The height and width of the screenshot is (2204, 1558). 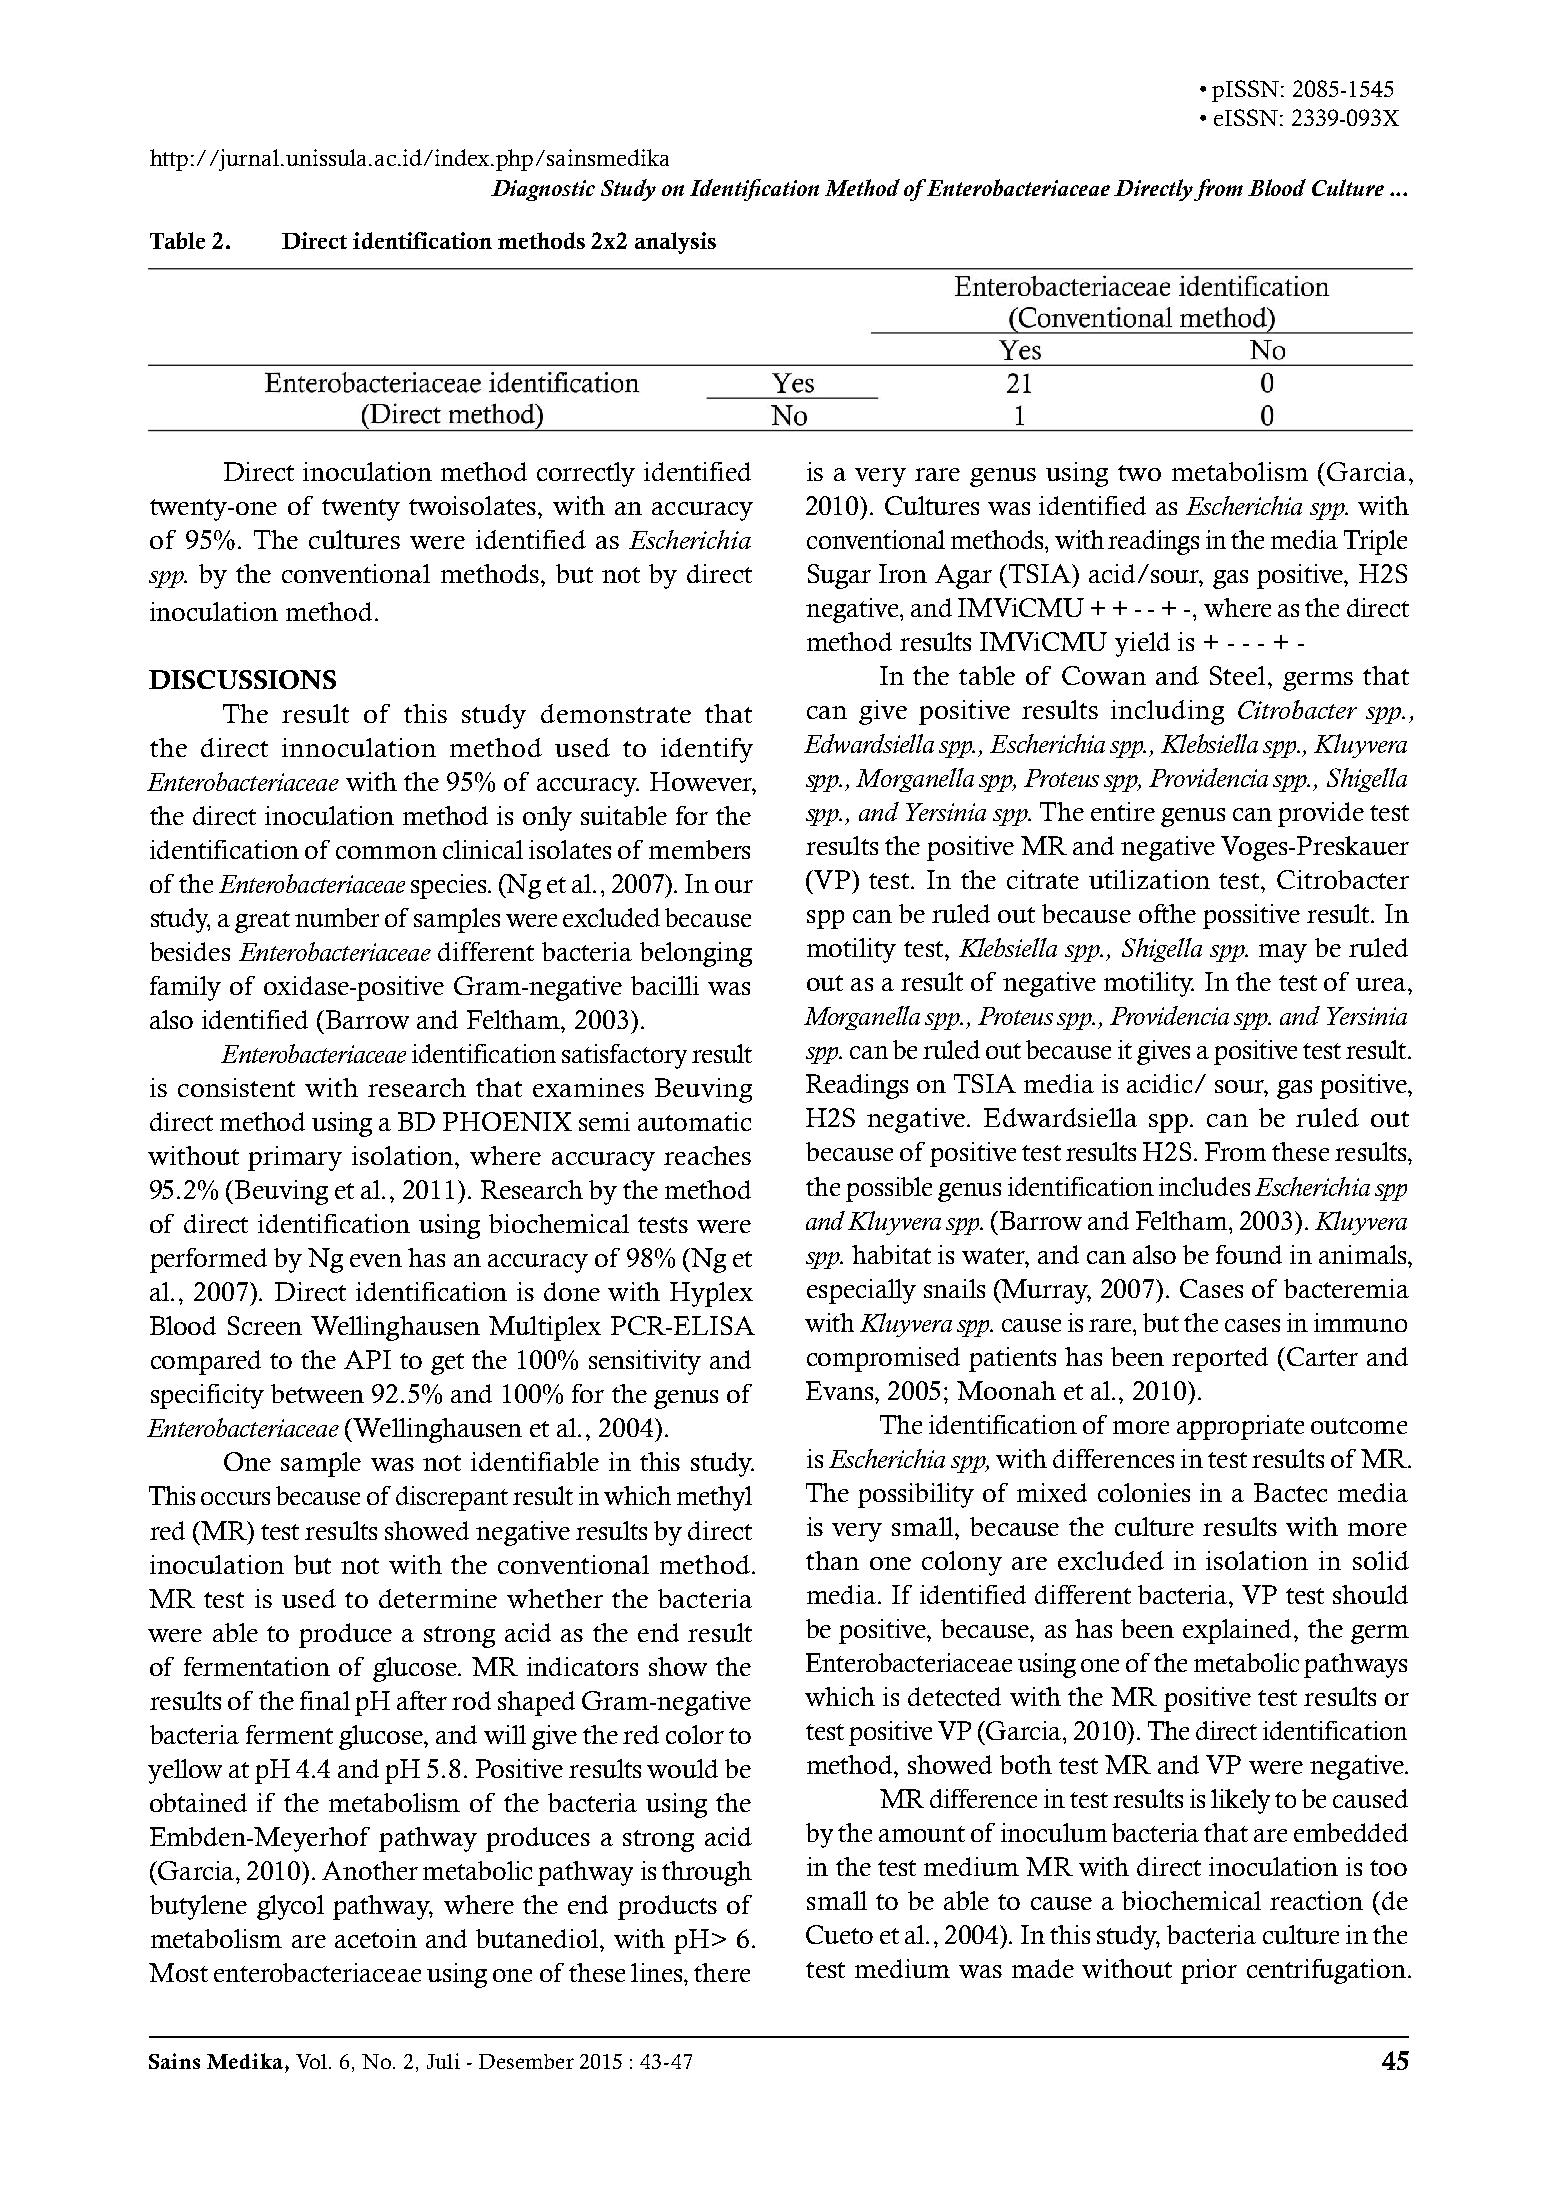 I want to click on reaches, so click(x=707, y=1155).
